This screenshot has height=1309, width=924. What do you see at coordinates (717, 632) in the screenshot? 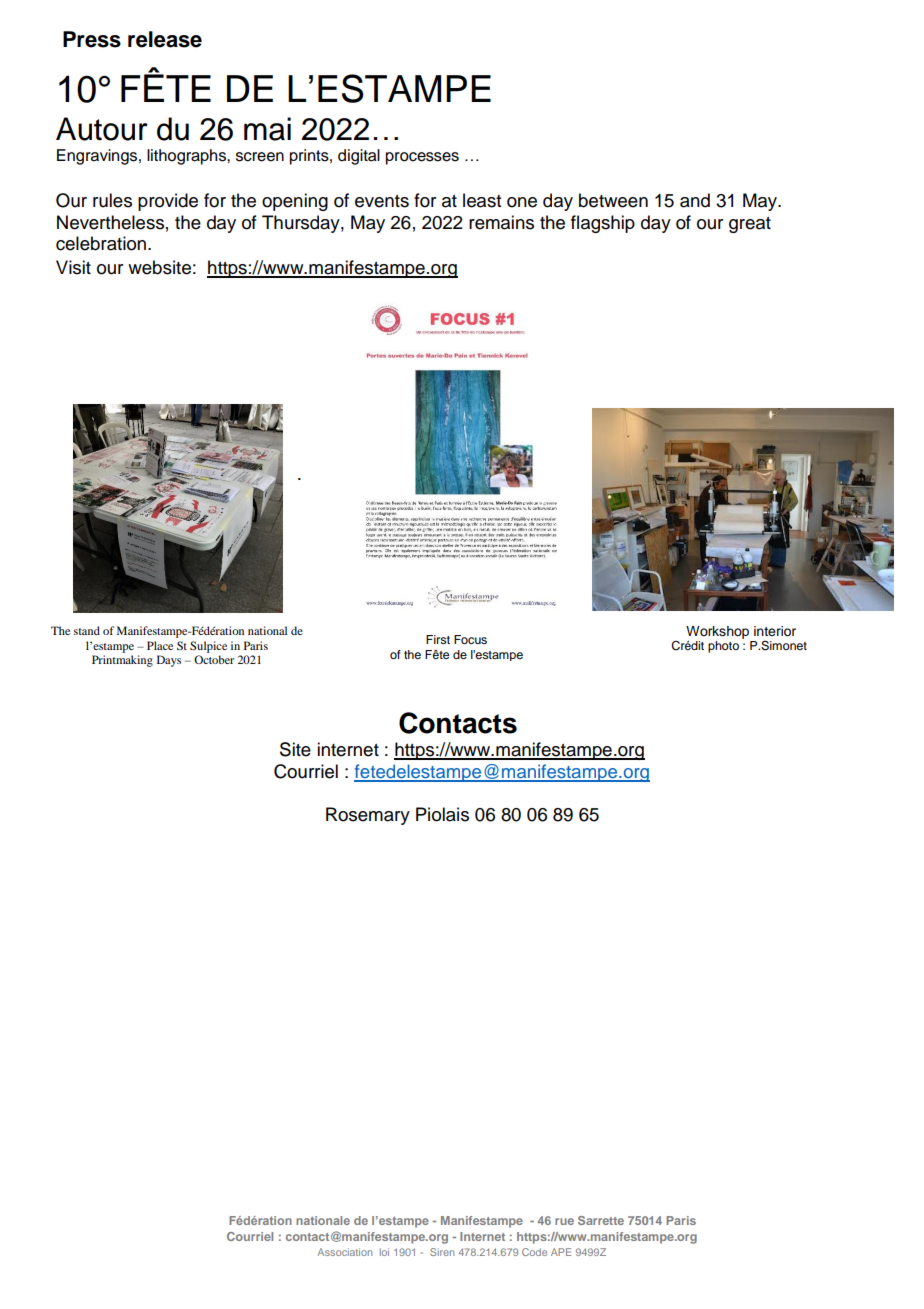
I see `Workshop` at bounding box center [717, 632].
